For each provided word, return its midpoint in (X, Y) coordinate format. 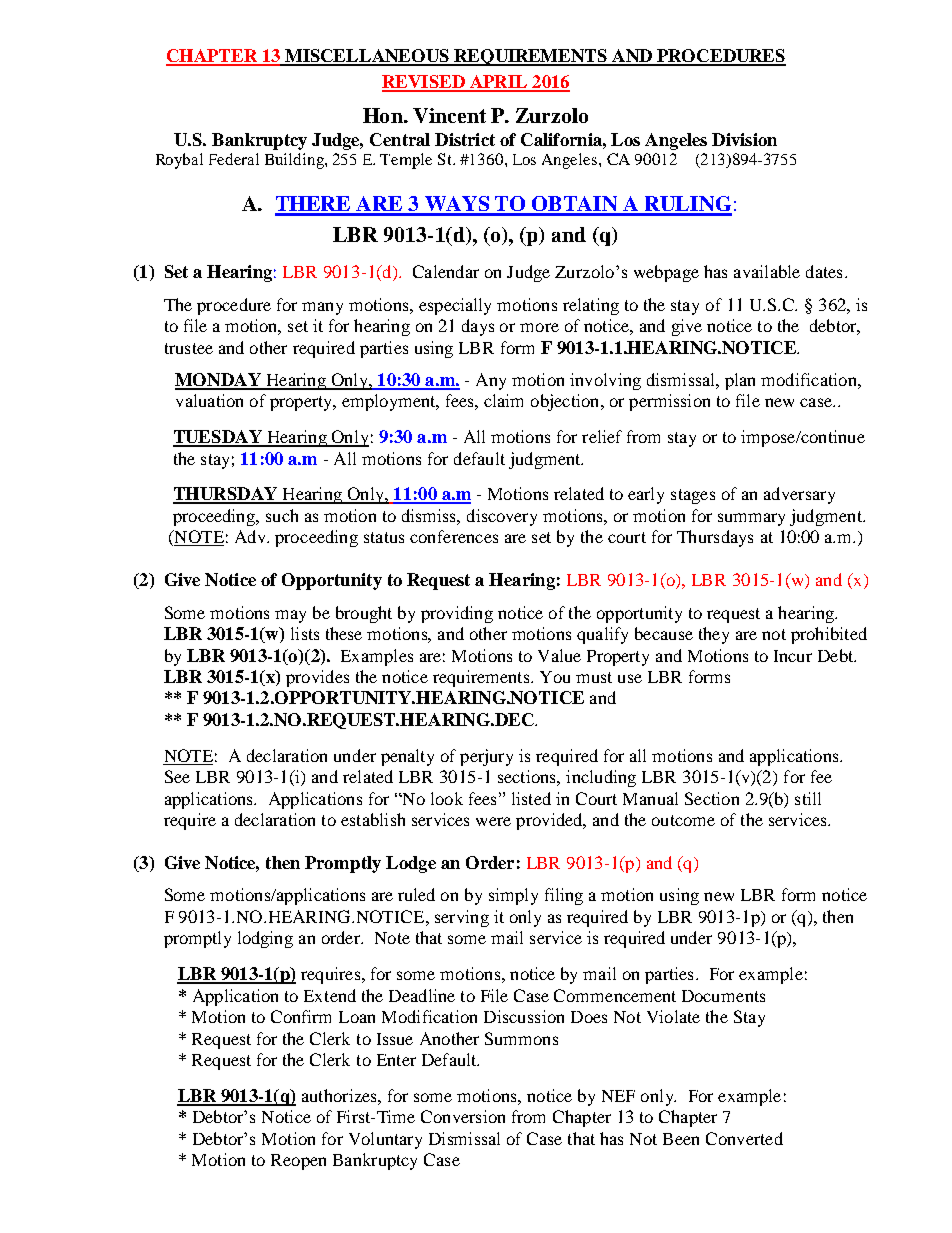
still (808, 798)
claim (503, 400)
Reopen (298, 1162)
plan (740, 381)
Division (744, 139)
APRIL (499, 83)
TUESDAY (218, 438)
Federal (234, 159)
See (177, 776)
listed (531, 798)
